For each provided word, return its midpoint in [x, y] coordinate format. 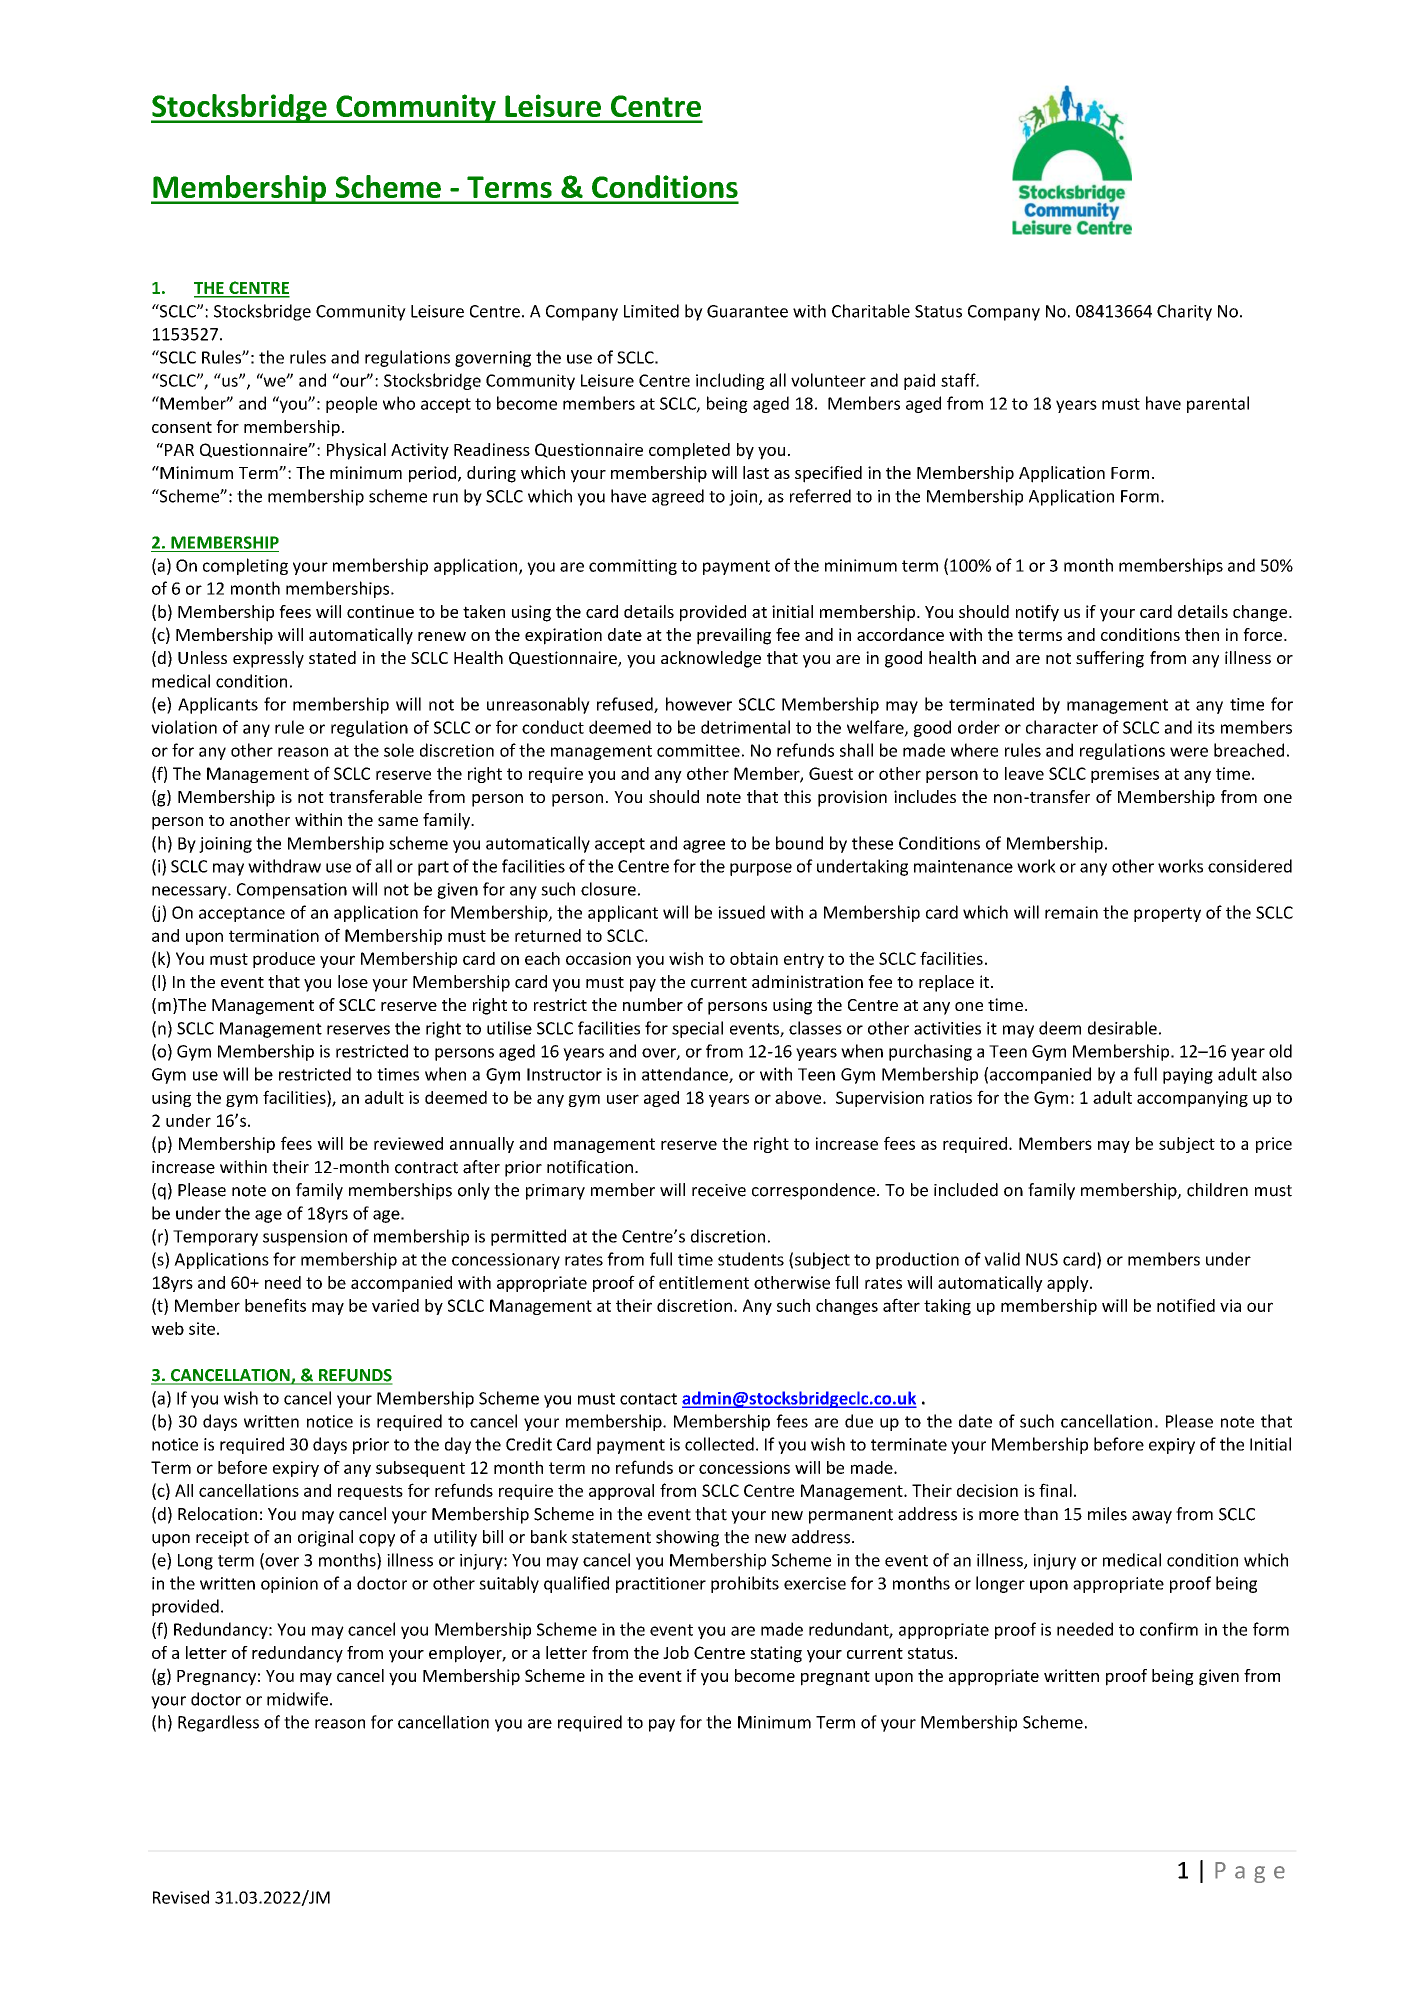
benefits [275, 1305]
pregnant [835, 1678]
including [730, 381]
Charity [1184, 312]
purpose [761, 869]
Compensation [292, 891]
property [1167, 914]
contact [648, 1399]
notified [1186, 1305]
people [351, 404]
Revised [181, 1897]
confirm [1169, 1629]
